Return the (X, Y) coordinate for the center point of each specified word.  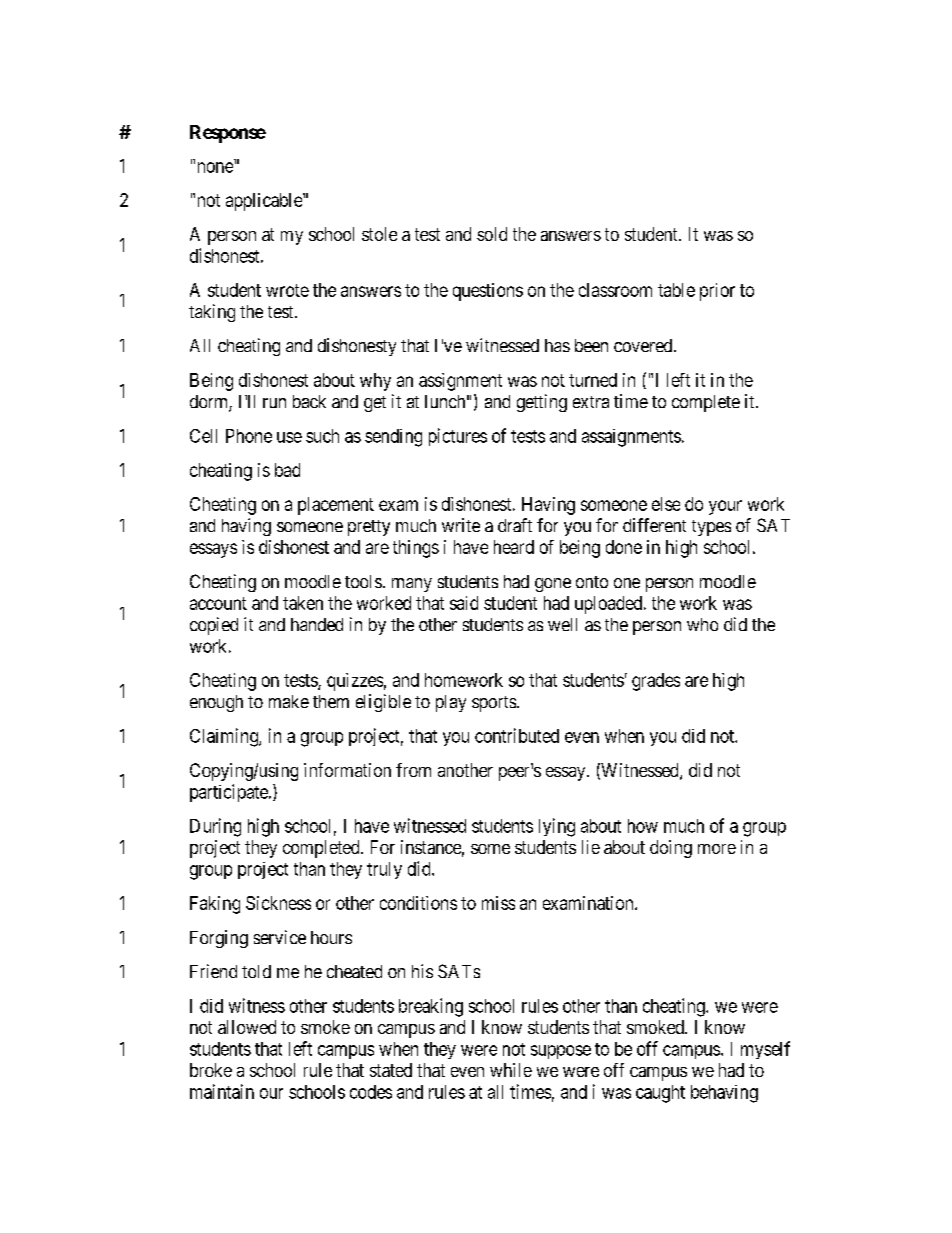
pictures (458, 437)
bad (287, 470)
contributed (517, 735)
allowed (247, 1027)
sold (492, 234)
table (676, 290)
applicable (265, 202)
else (666, 504)
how (643, 826)
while (511, 1070)
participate (230, 793)
